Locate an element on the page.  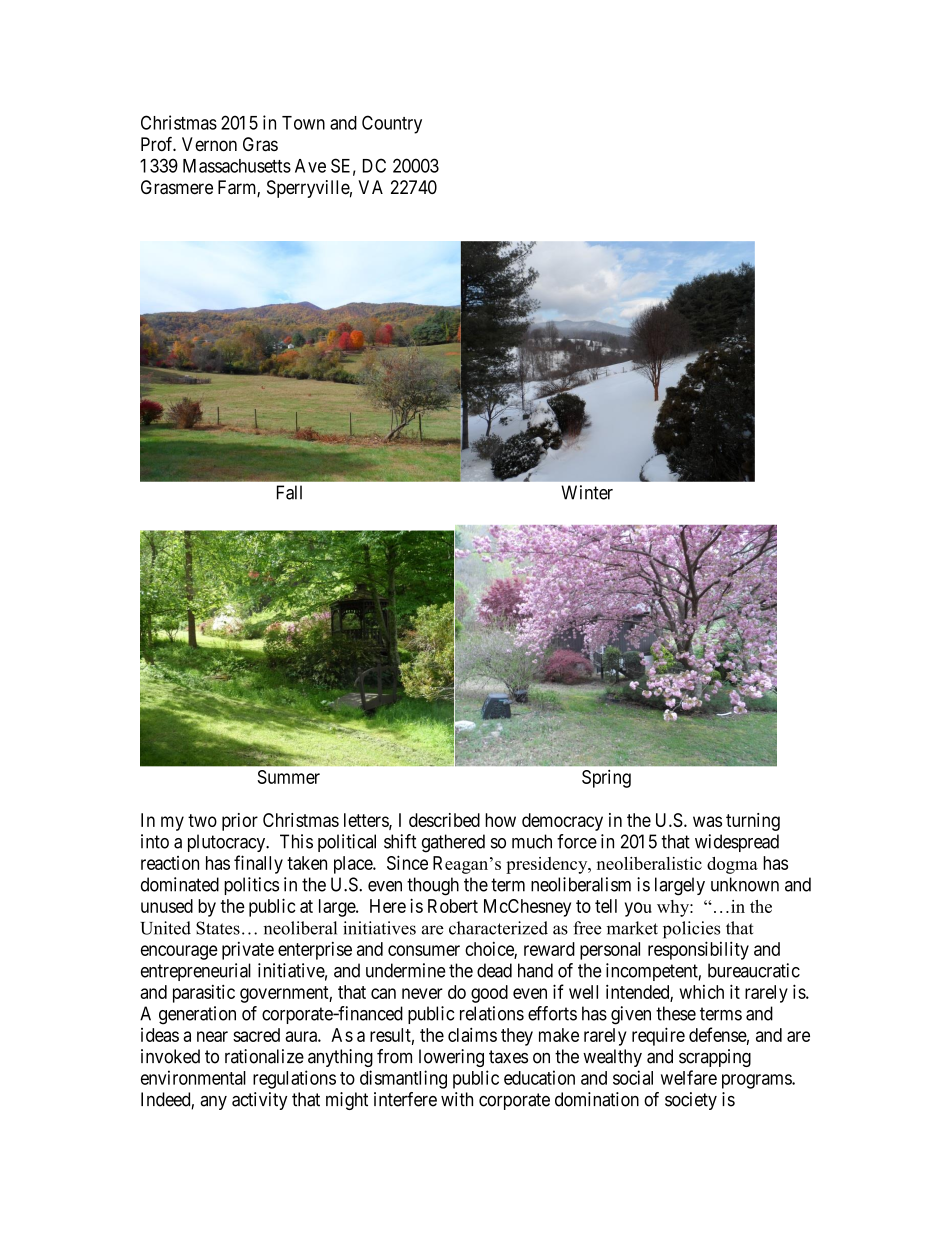
Winter is located at coordinates (587, 492).
